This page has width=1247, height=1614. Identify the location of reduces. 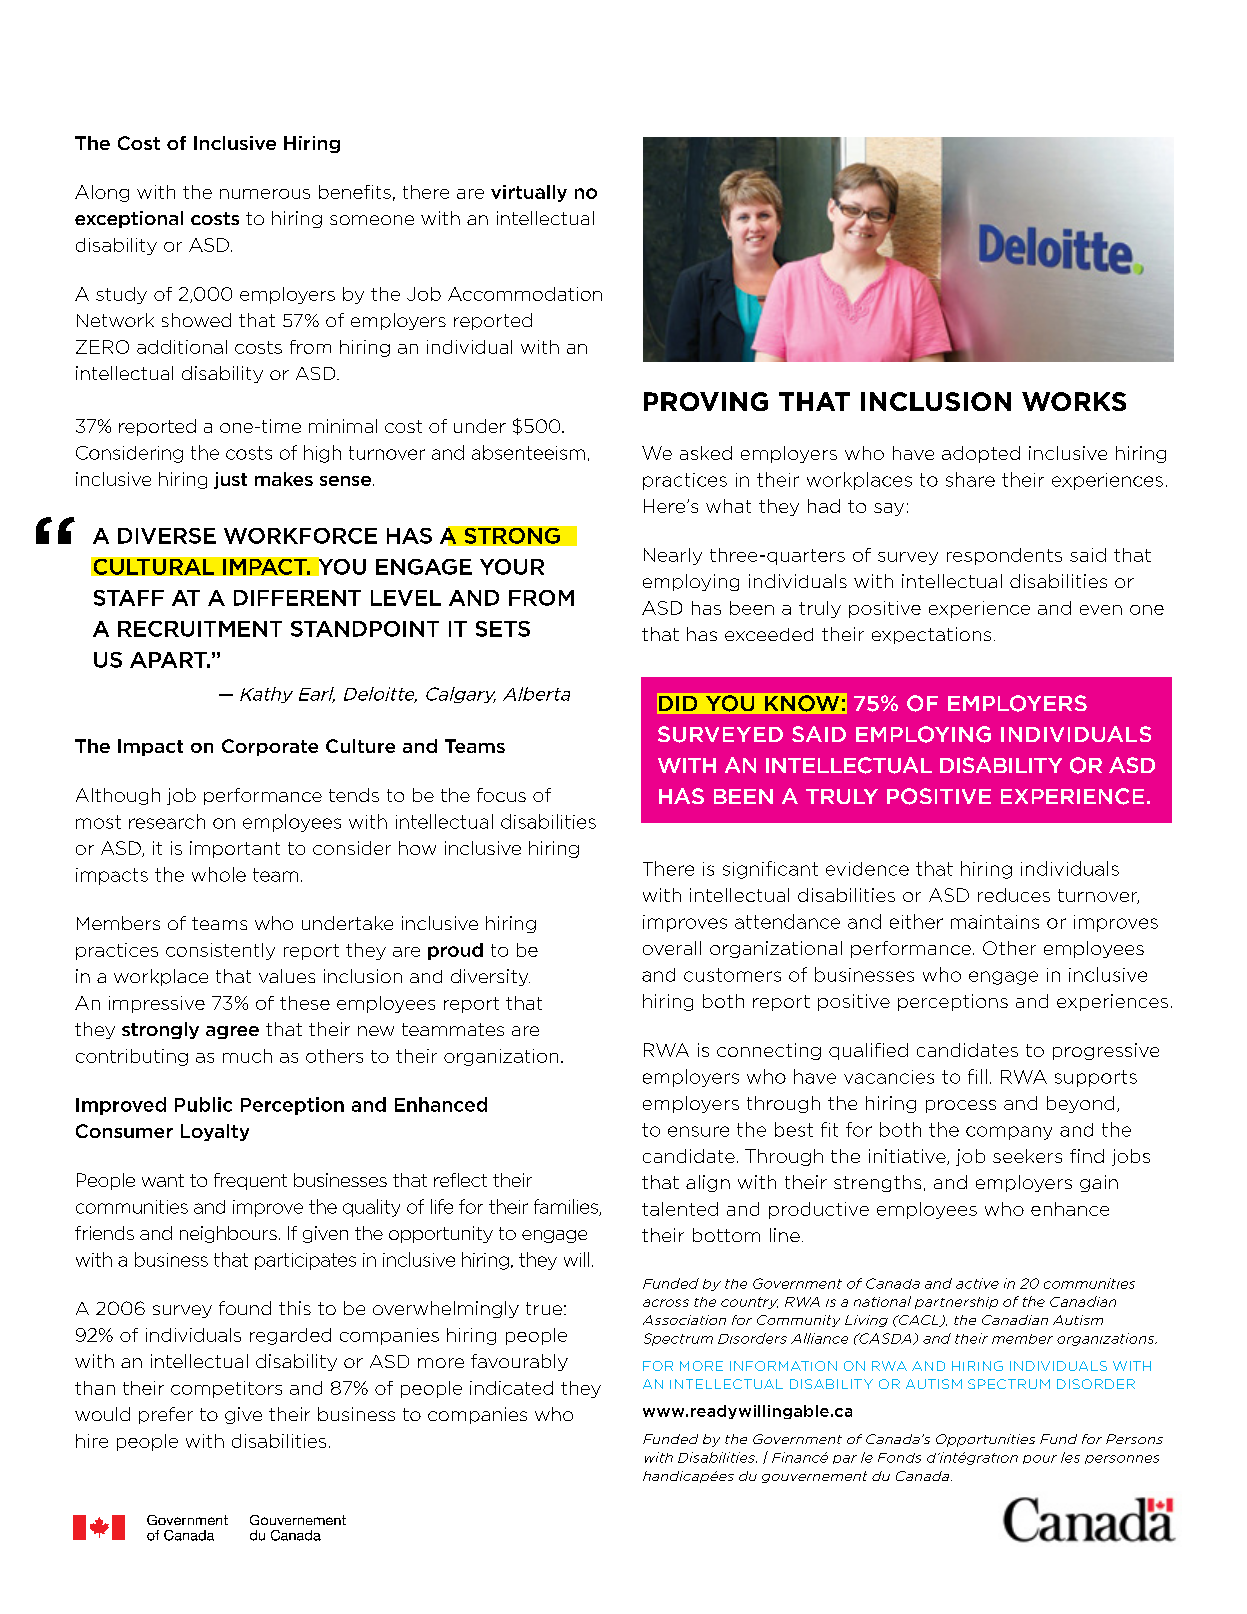
(1014, 895).
